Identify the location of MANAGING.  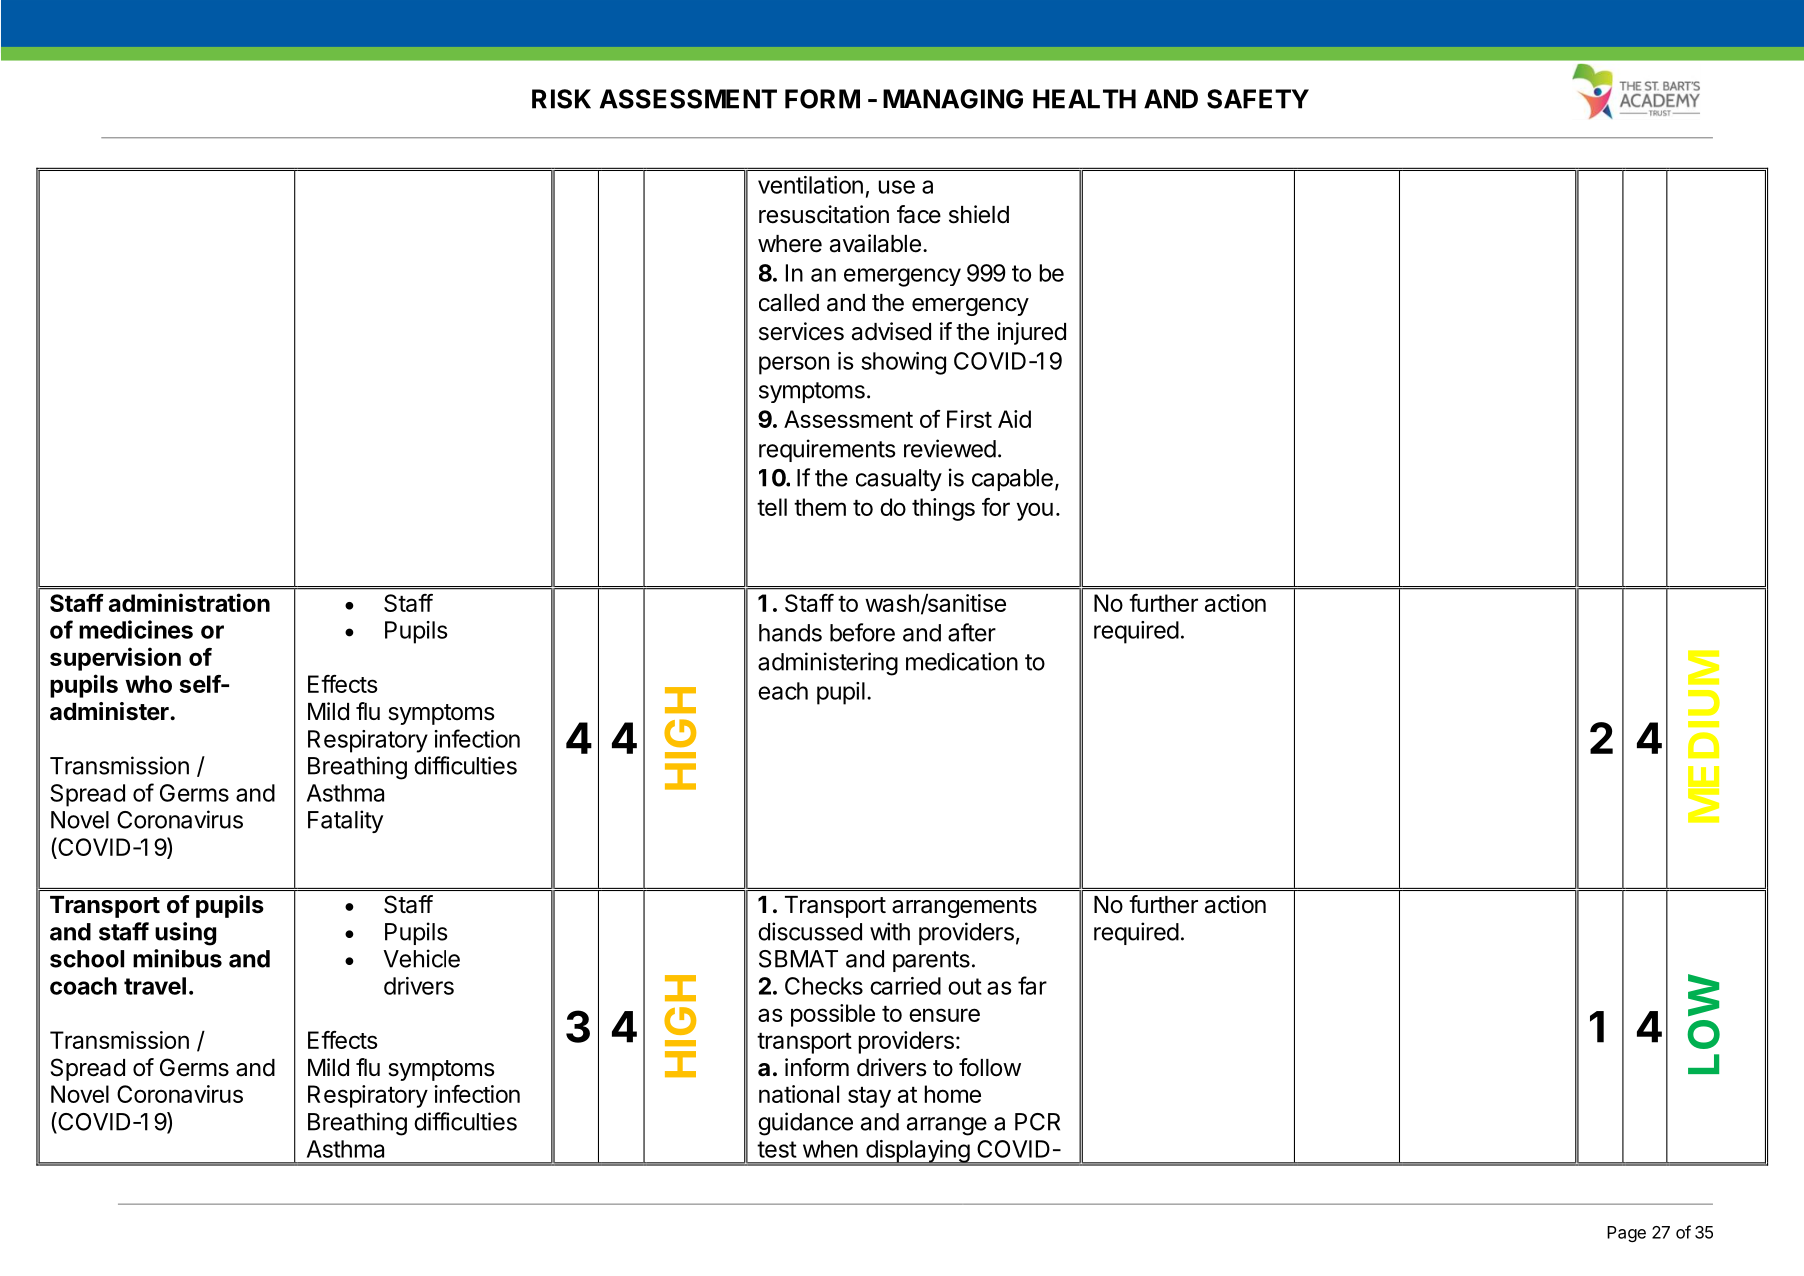
(953, 99).
